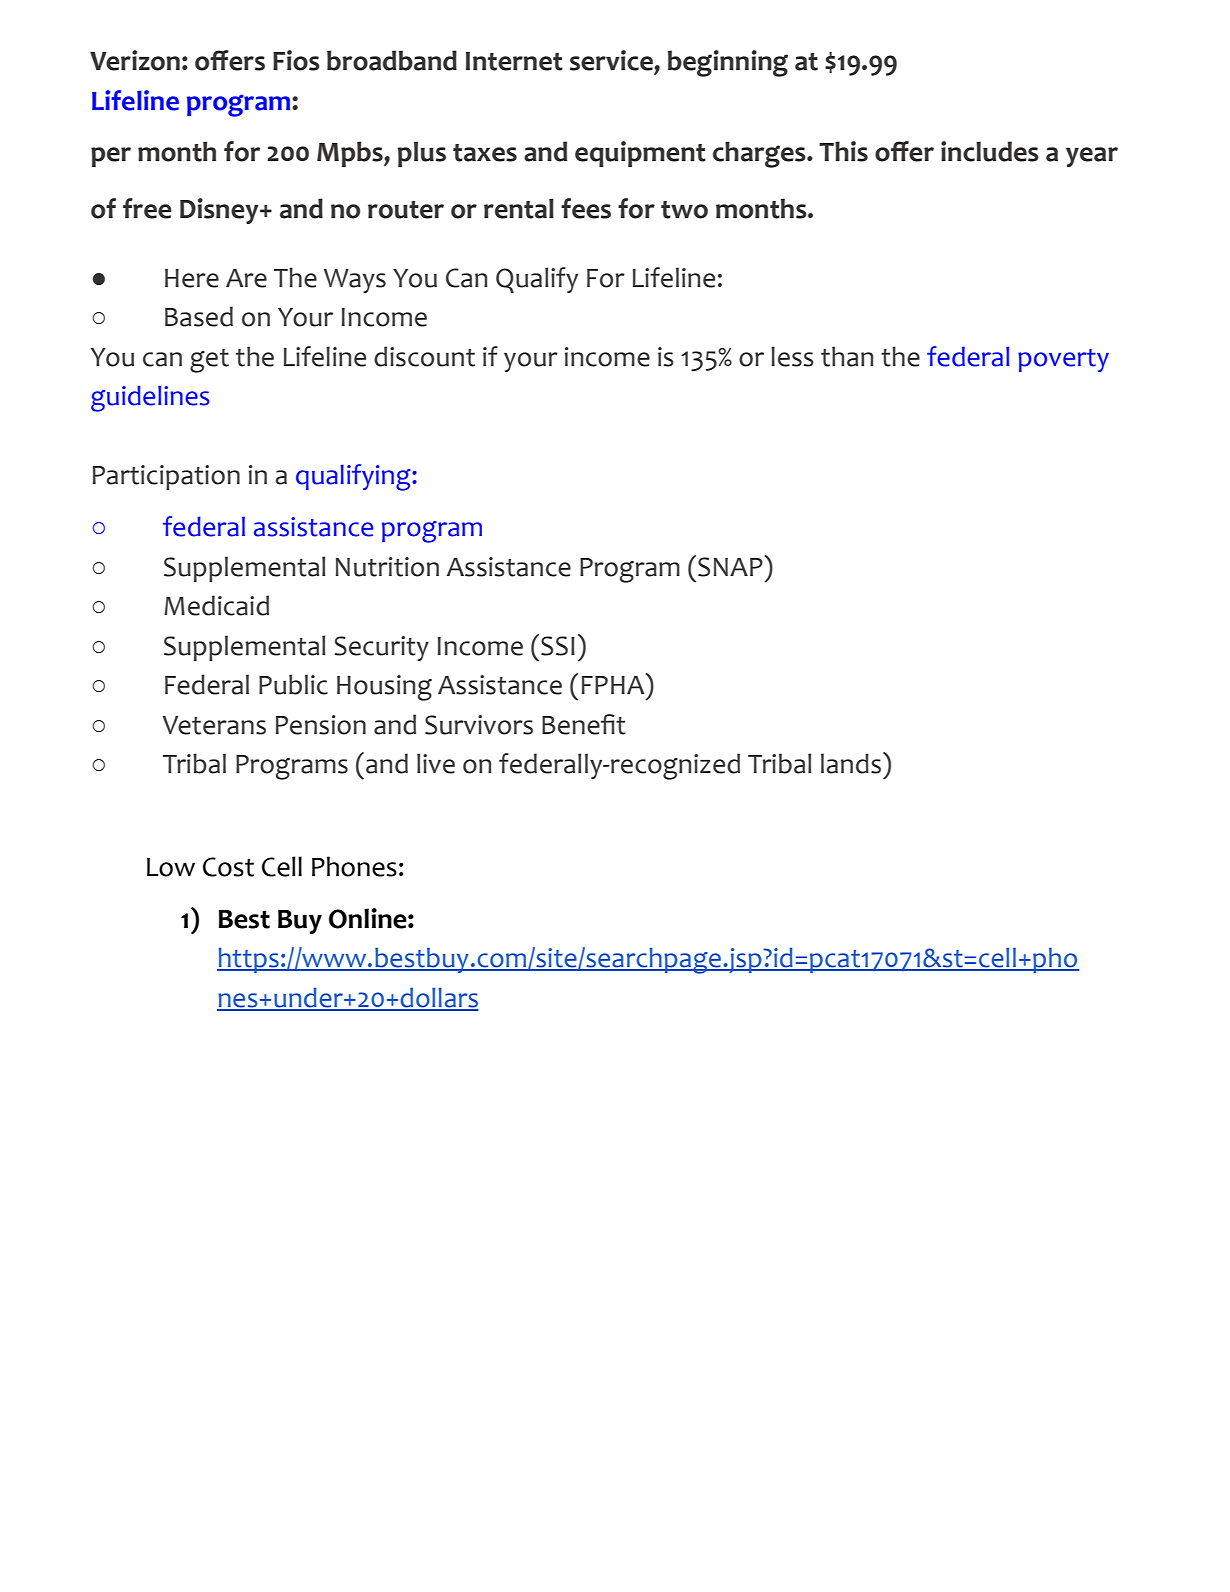 The width and height of the page is (1230, 1592). Describe the element at coordinates (246, 278) in the page. I see `Are` at that location.
